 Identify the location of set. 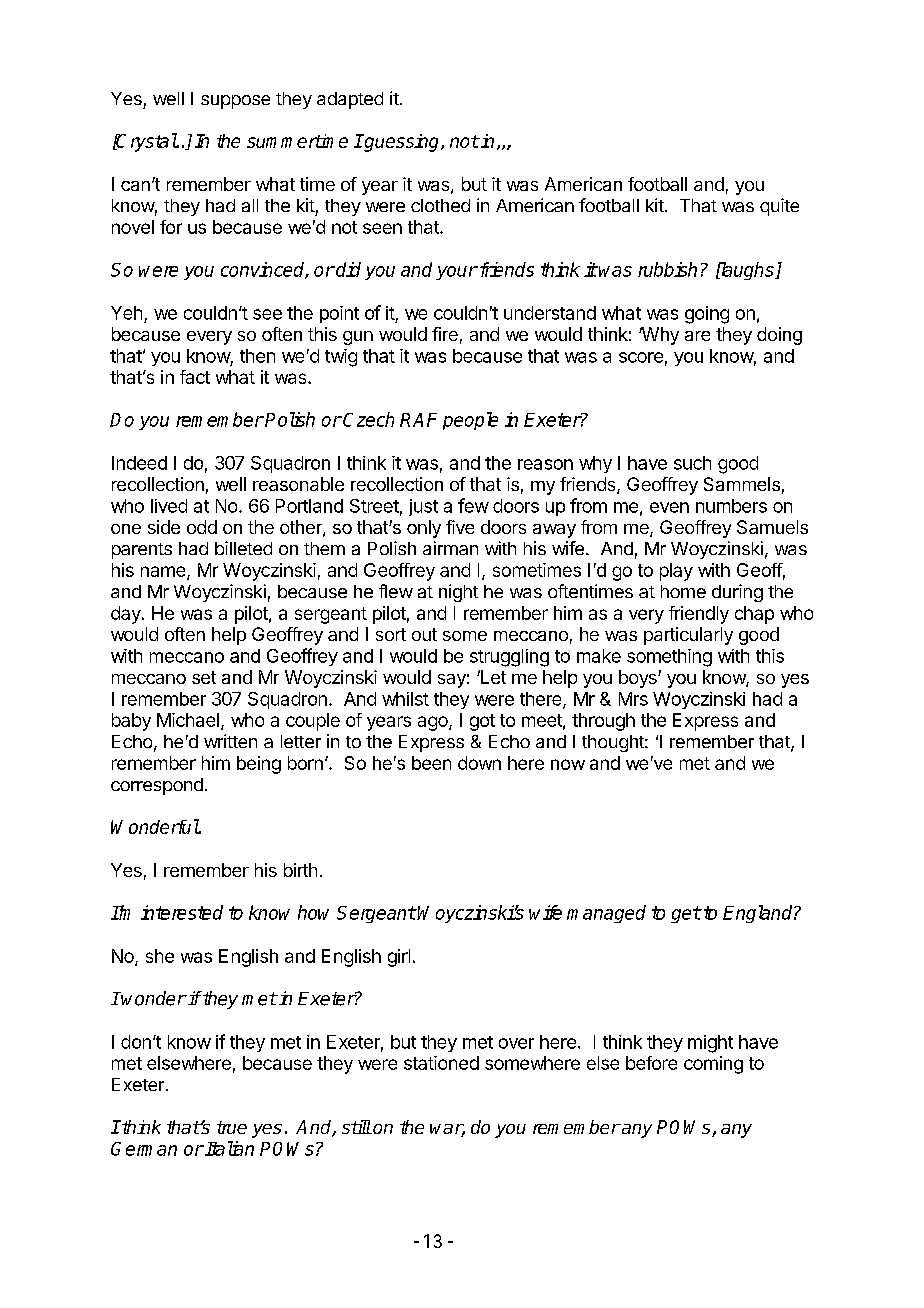
(204, 677).
